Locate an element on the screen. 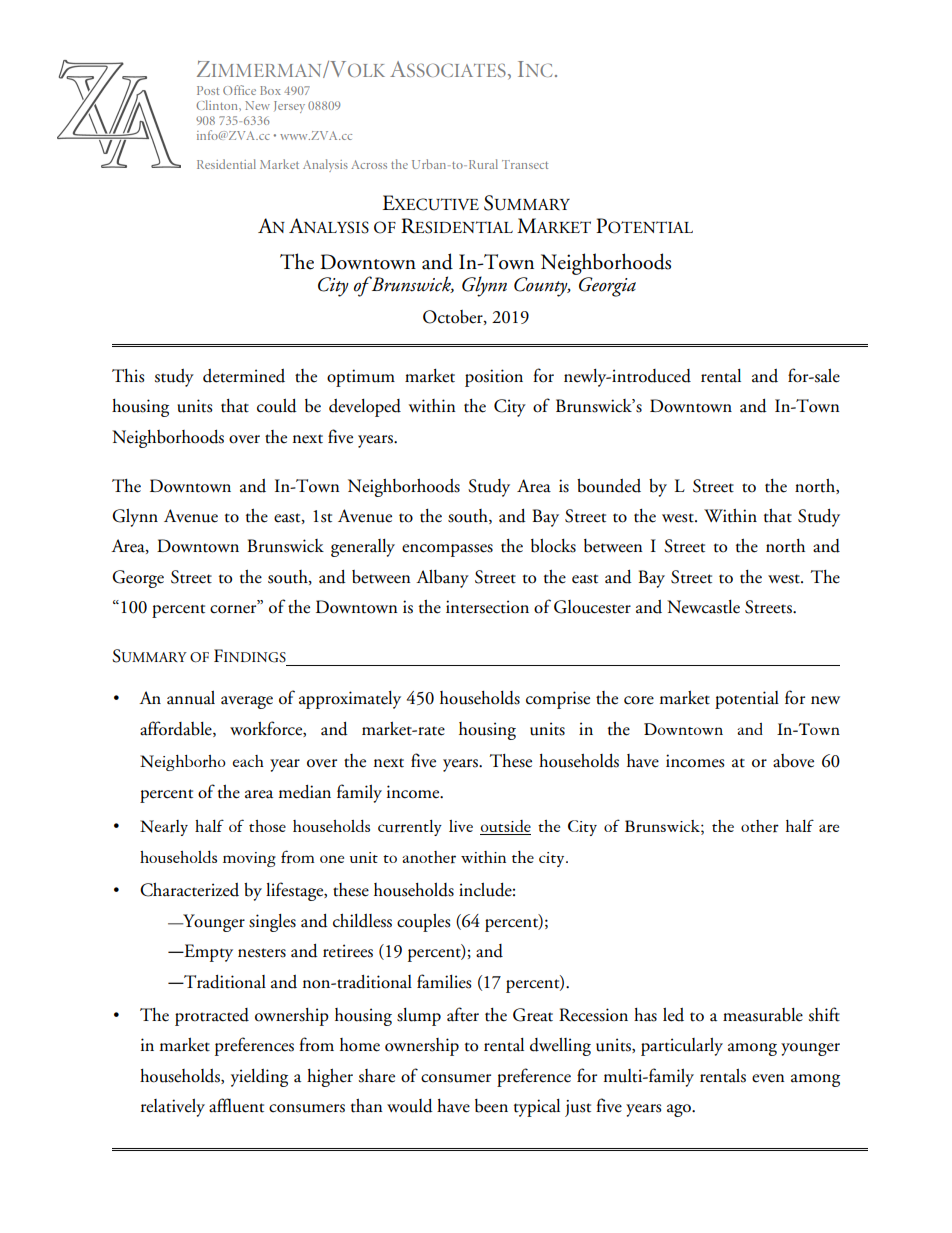 The width and height of the screenshot is (952, 1233). Georgia is located at coordinates (607, 287).
